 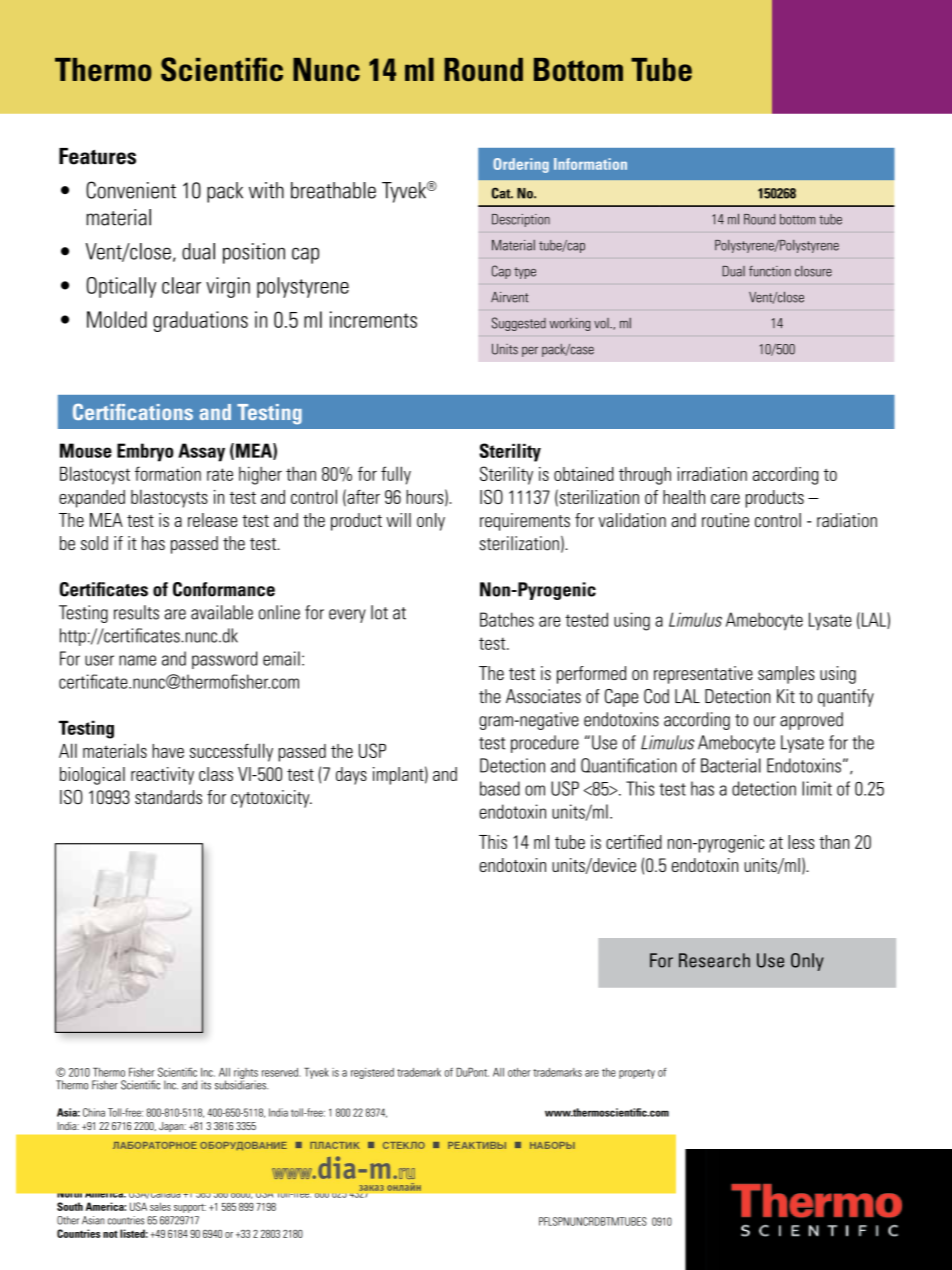 I want to click on Bacterial, so click(x=731, y=765).
